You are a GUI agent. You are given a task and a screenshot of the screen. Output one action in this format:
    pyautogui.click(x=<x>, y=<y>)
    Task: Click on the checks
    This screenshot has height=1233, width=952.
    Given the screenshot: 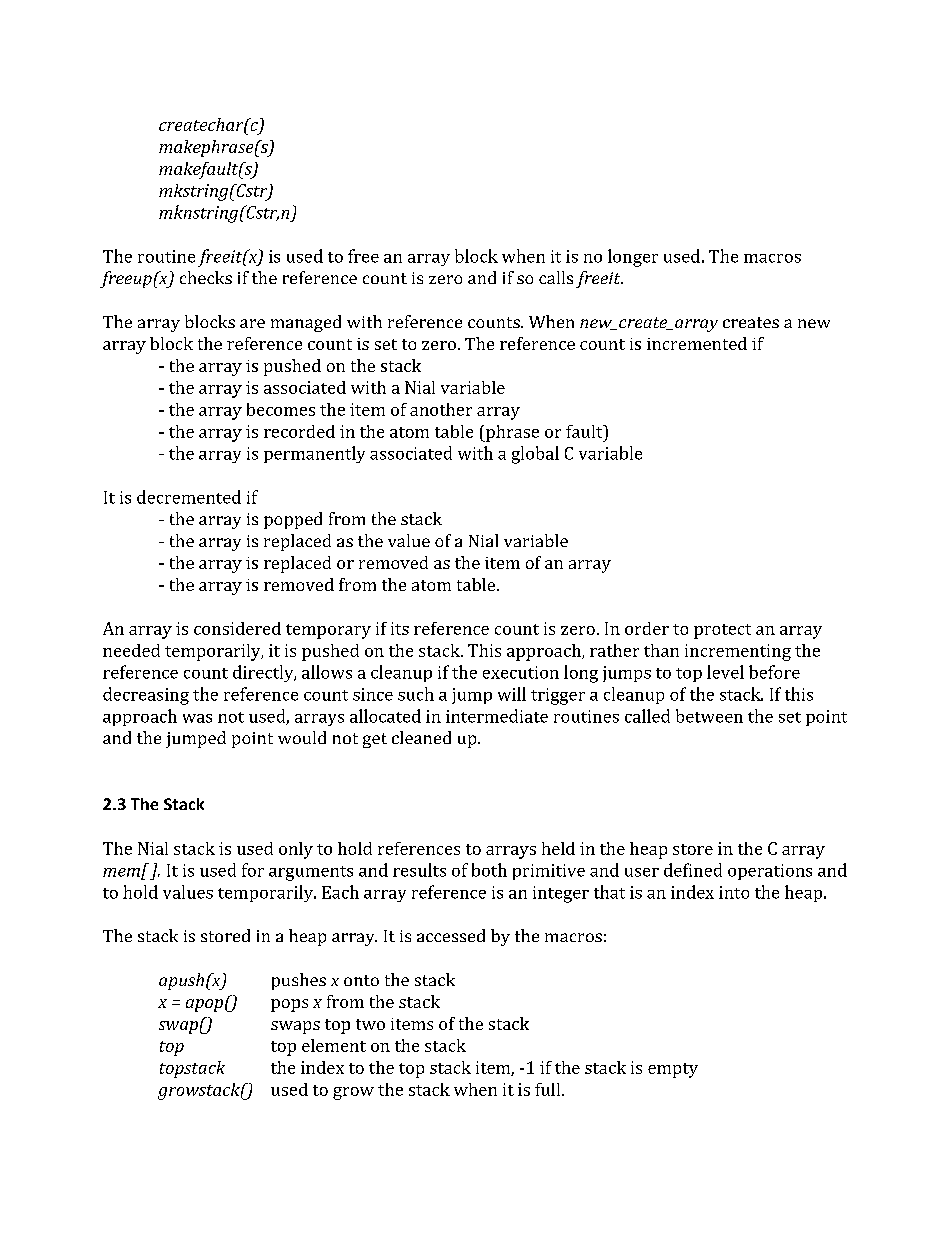 What is the action you would take?
    pyautogui.click(x=206, y=277)
